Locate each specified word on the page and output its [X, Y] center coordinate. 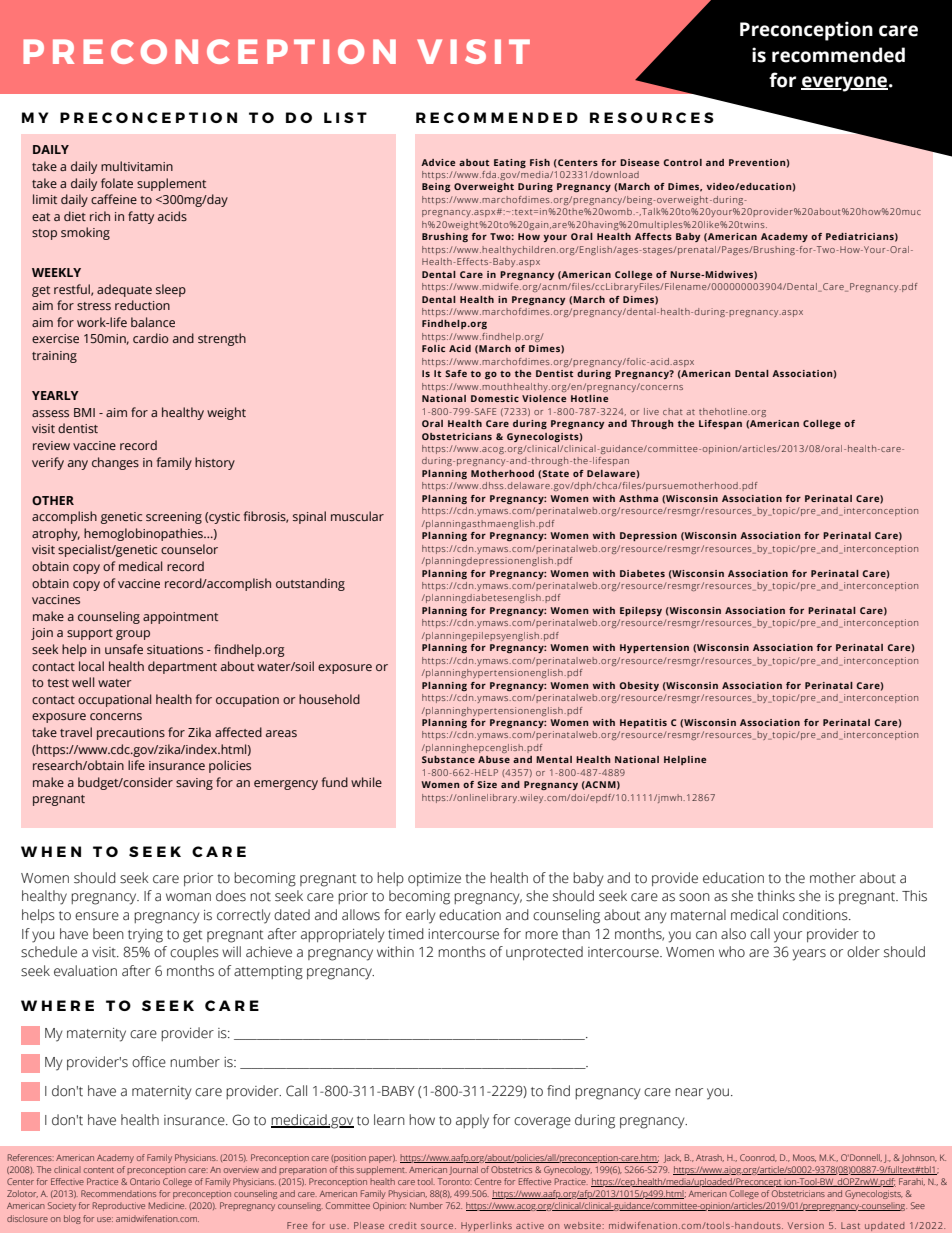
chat [672, 411]
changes [115, 463]
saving [194, 784]
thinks [776, 896]
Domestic [495, 398]
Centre [488, 1181]
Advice [438, 162]
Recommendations [118, 1193]
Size [487, 784]
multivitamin [137, 166]
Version [806, 1225]
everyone [845, 84]
